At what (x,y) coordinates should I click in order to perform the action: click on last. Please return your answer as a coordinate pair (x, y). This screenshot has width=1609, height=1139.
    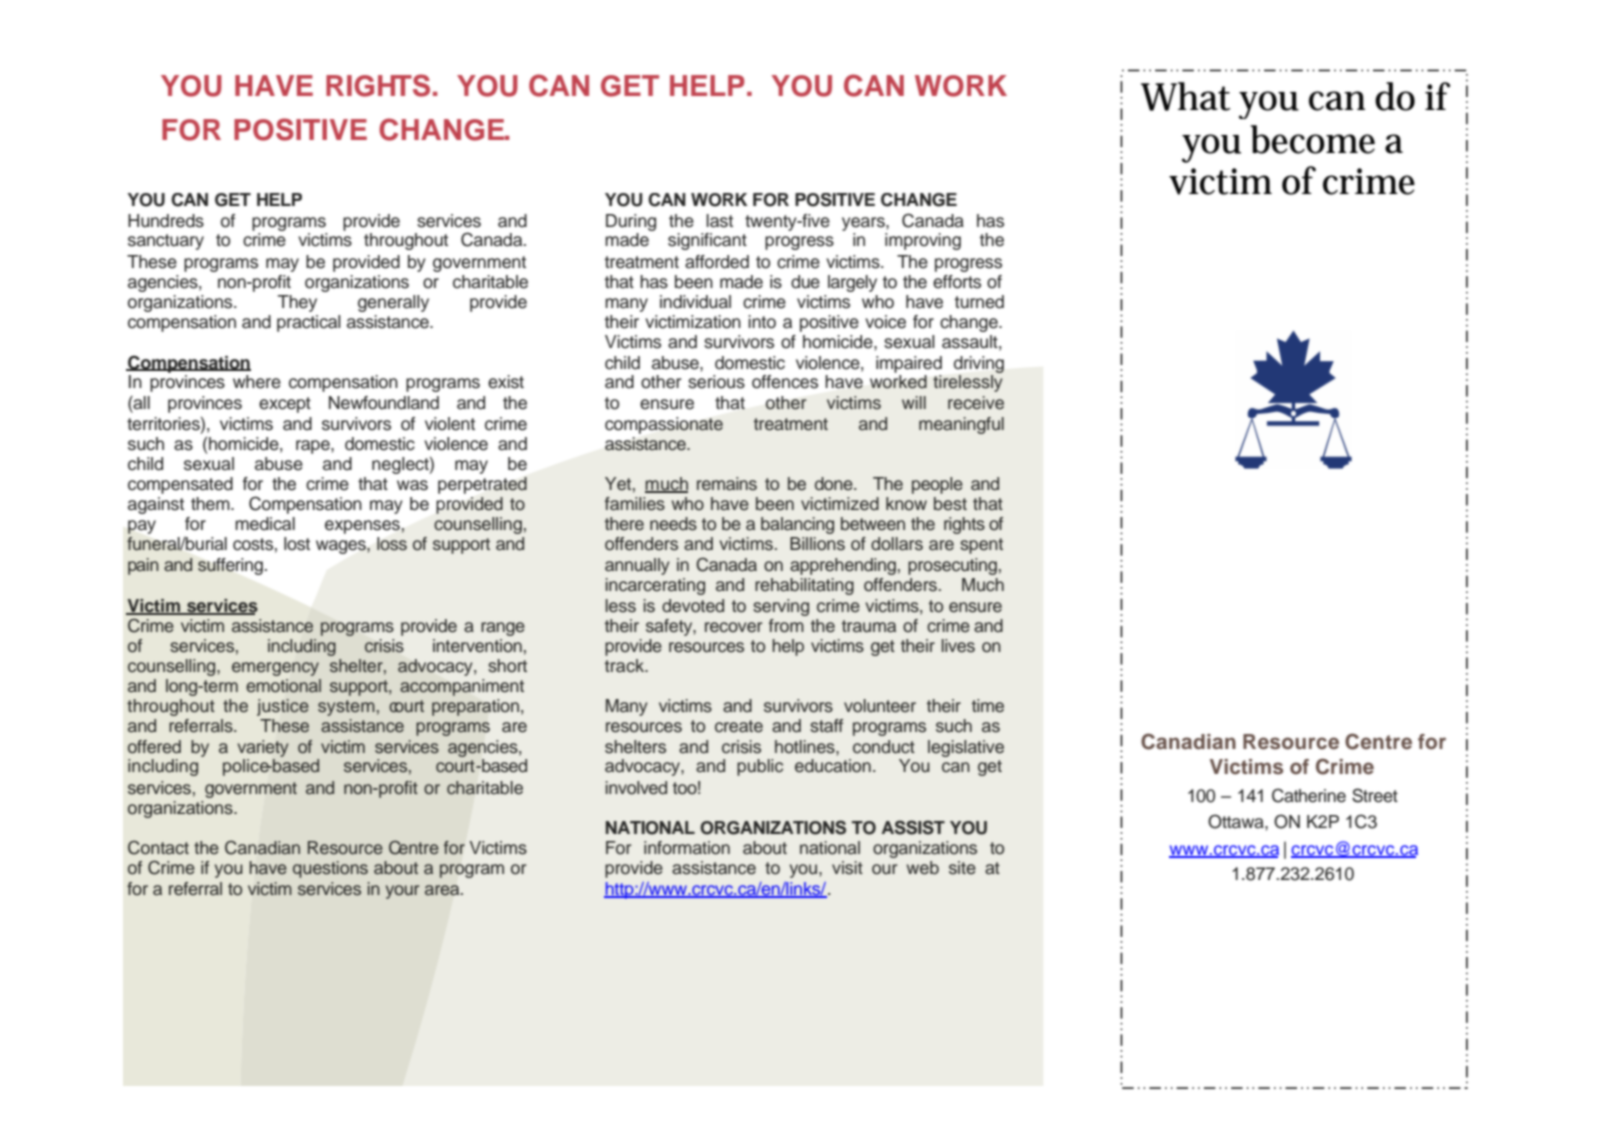
    Looking at the image, I should click on (719, 221).
